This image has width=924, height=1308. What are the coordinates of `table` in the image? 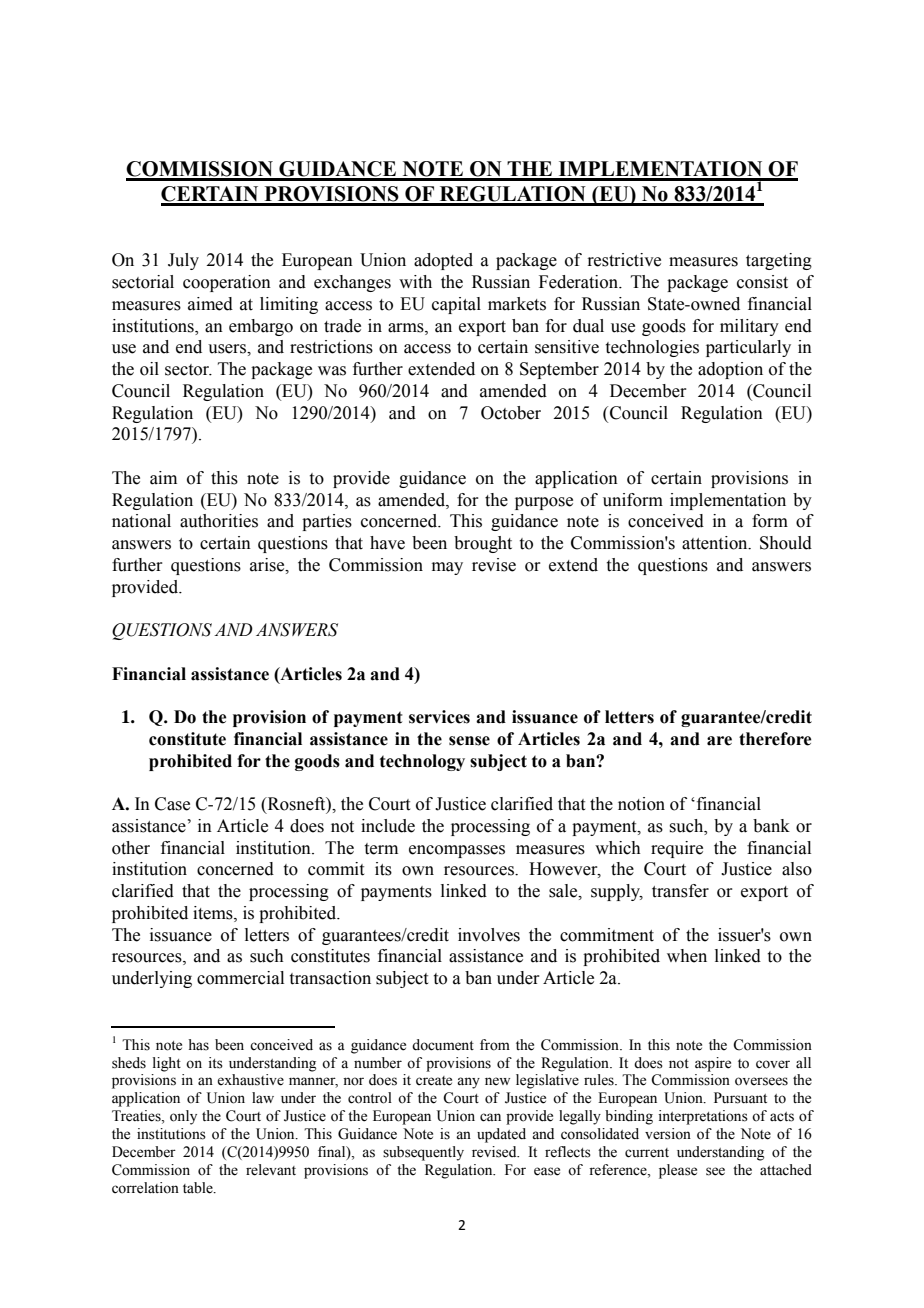 It's located at (199, 1188).
